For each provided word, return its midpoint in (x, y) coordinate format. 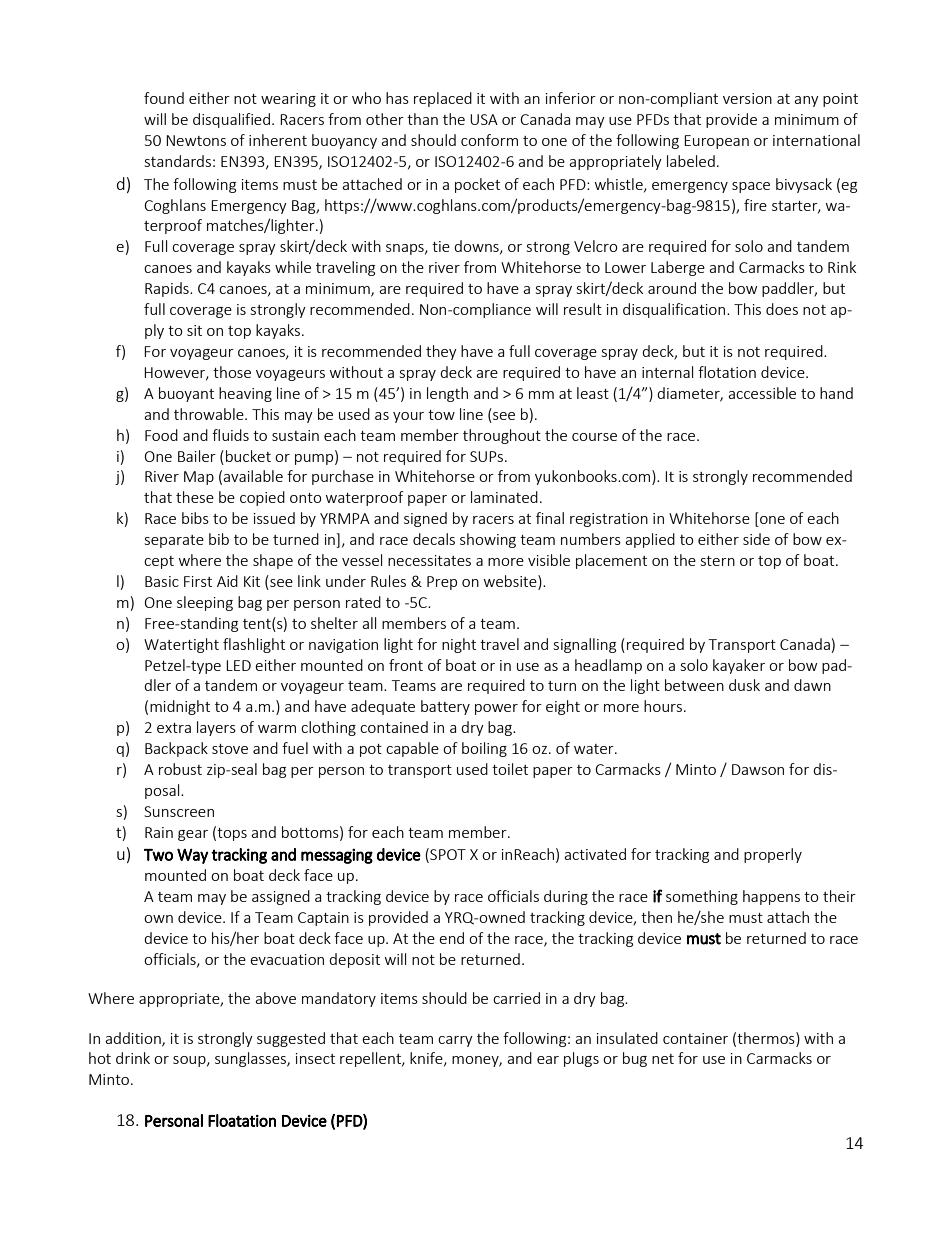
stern (718, 561)
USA (484, 119)
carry (455, 1041)
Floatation (242, 1120)
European (716, 142)
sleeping (205, 603)
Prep (442, 583)
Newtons (196, 140)
